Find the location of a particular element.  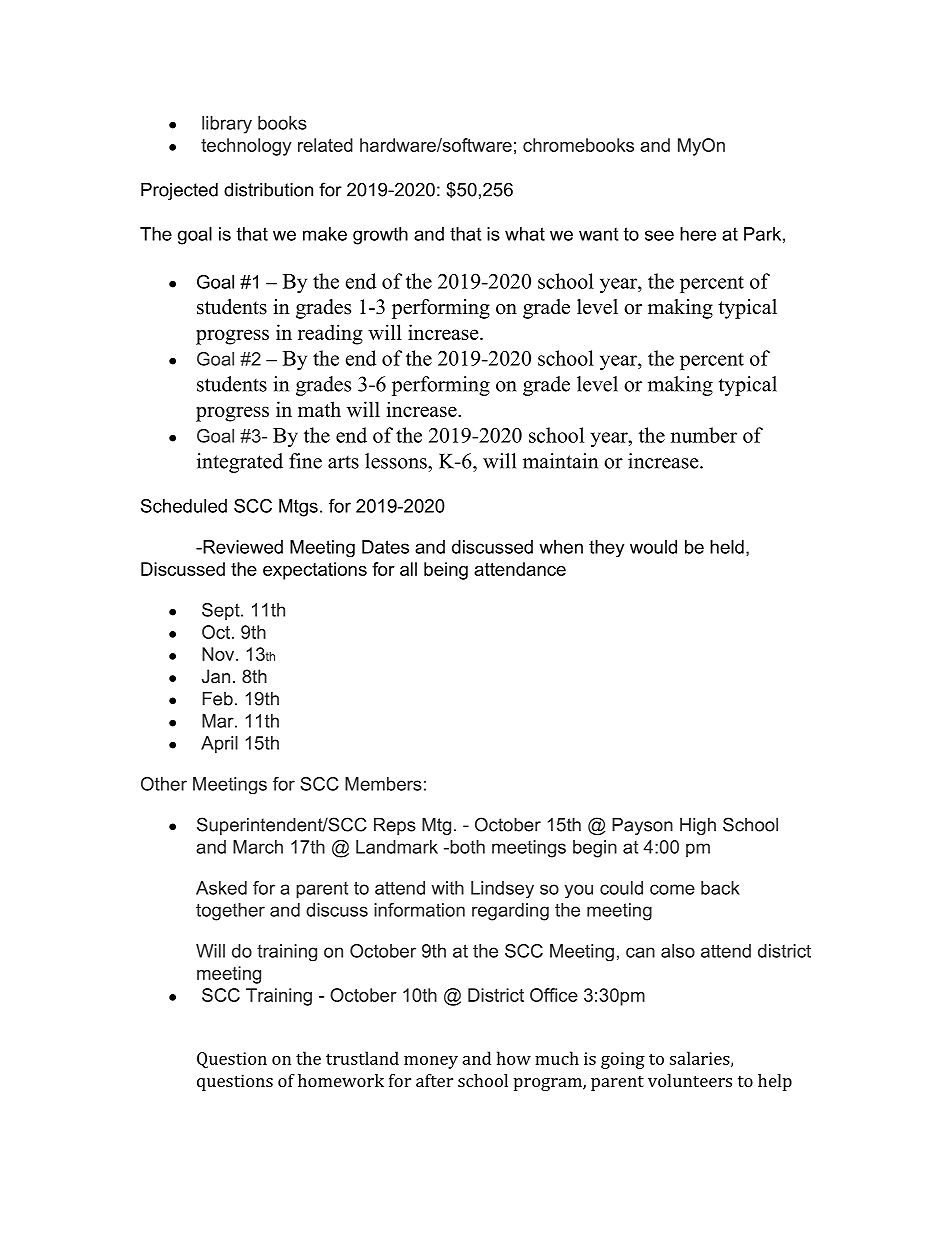

here is located at coordinates (698, 234).
